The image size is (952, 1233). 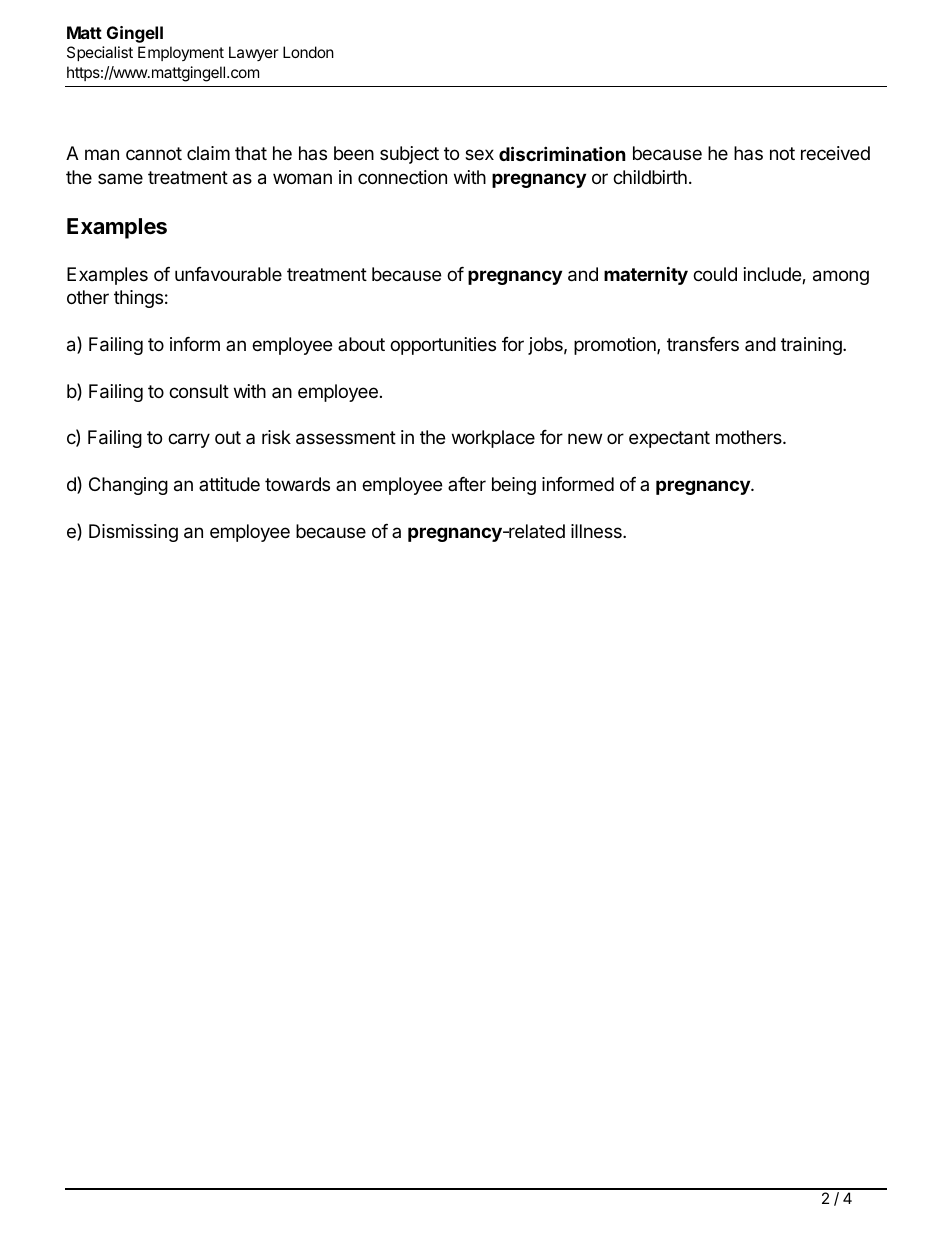 What do you see at coordinates (181, 53) in the screenshot?
I see `Employment` at bounding box center [181, 53].
